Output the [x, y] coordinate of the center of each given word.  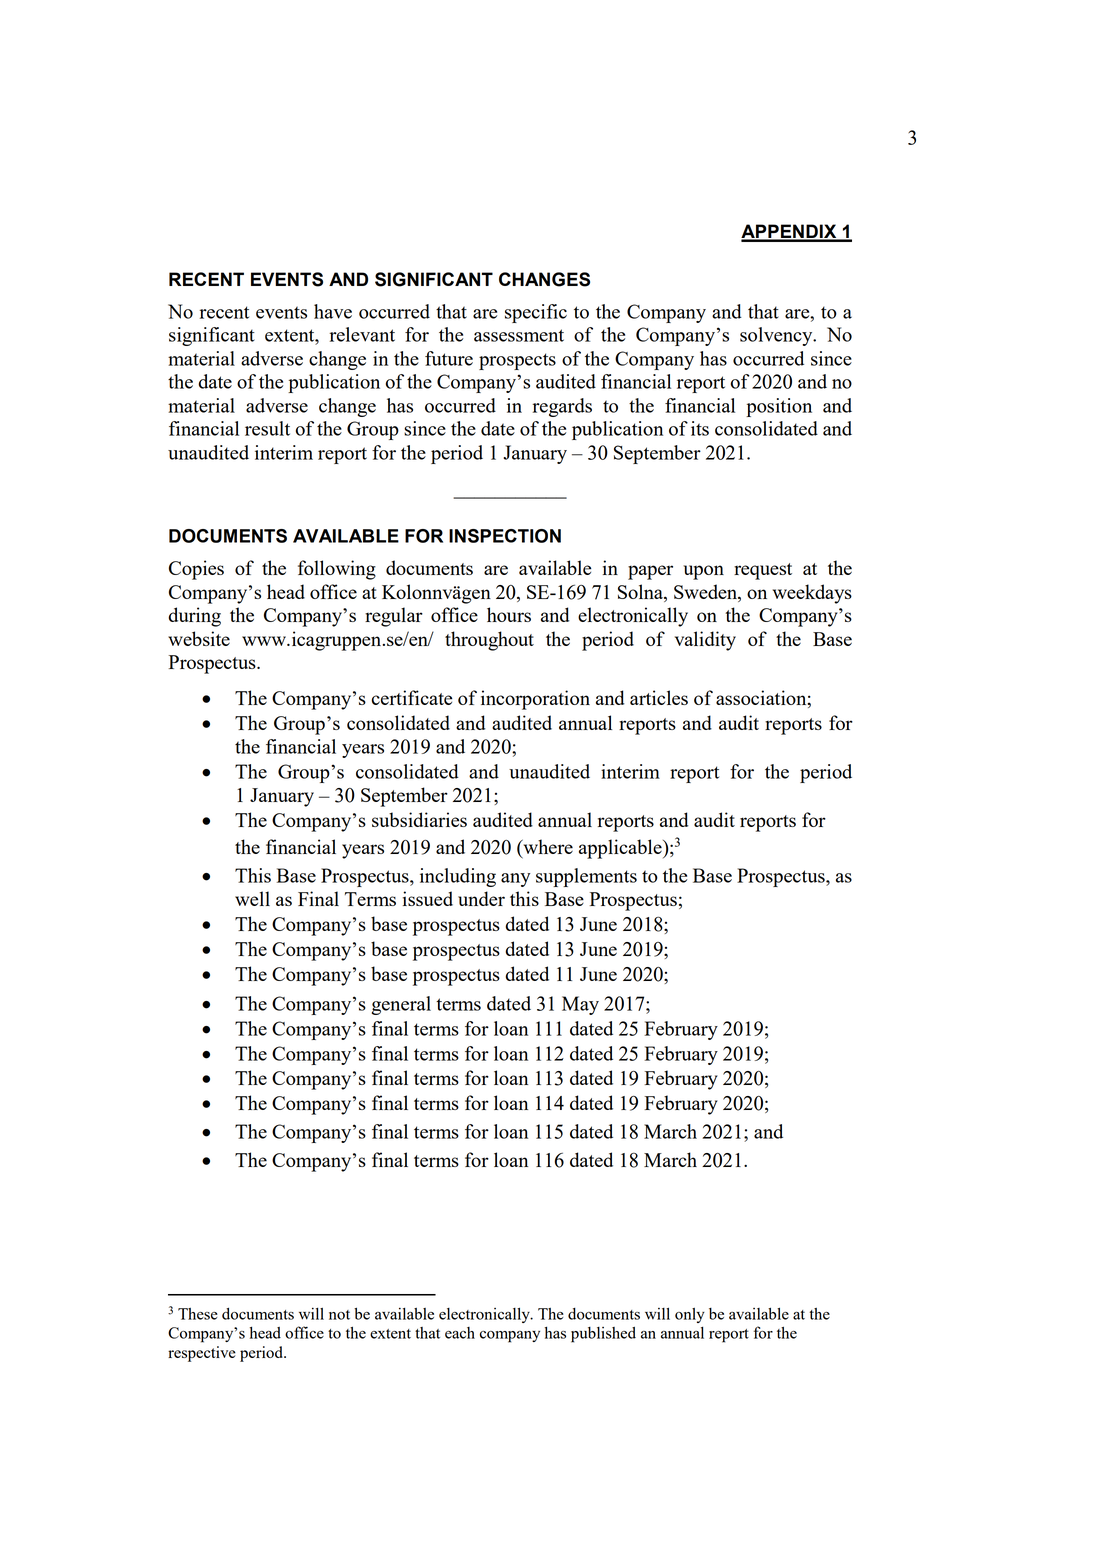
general [401, 1005]
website [199, 638]
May [580, 1005]
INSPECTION [505, 536]
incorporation [535, 700]
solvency [777, 336]
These [198, 1314]
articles [659, 697]
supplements [586, 877]
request [763, 571]
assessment [519, 335]
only [690, 1315]
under [481, 898]
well [252, 898]
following [337, 570]
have [333, 311]
